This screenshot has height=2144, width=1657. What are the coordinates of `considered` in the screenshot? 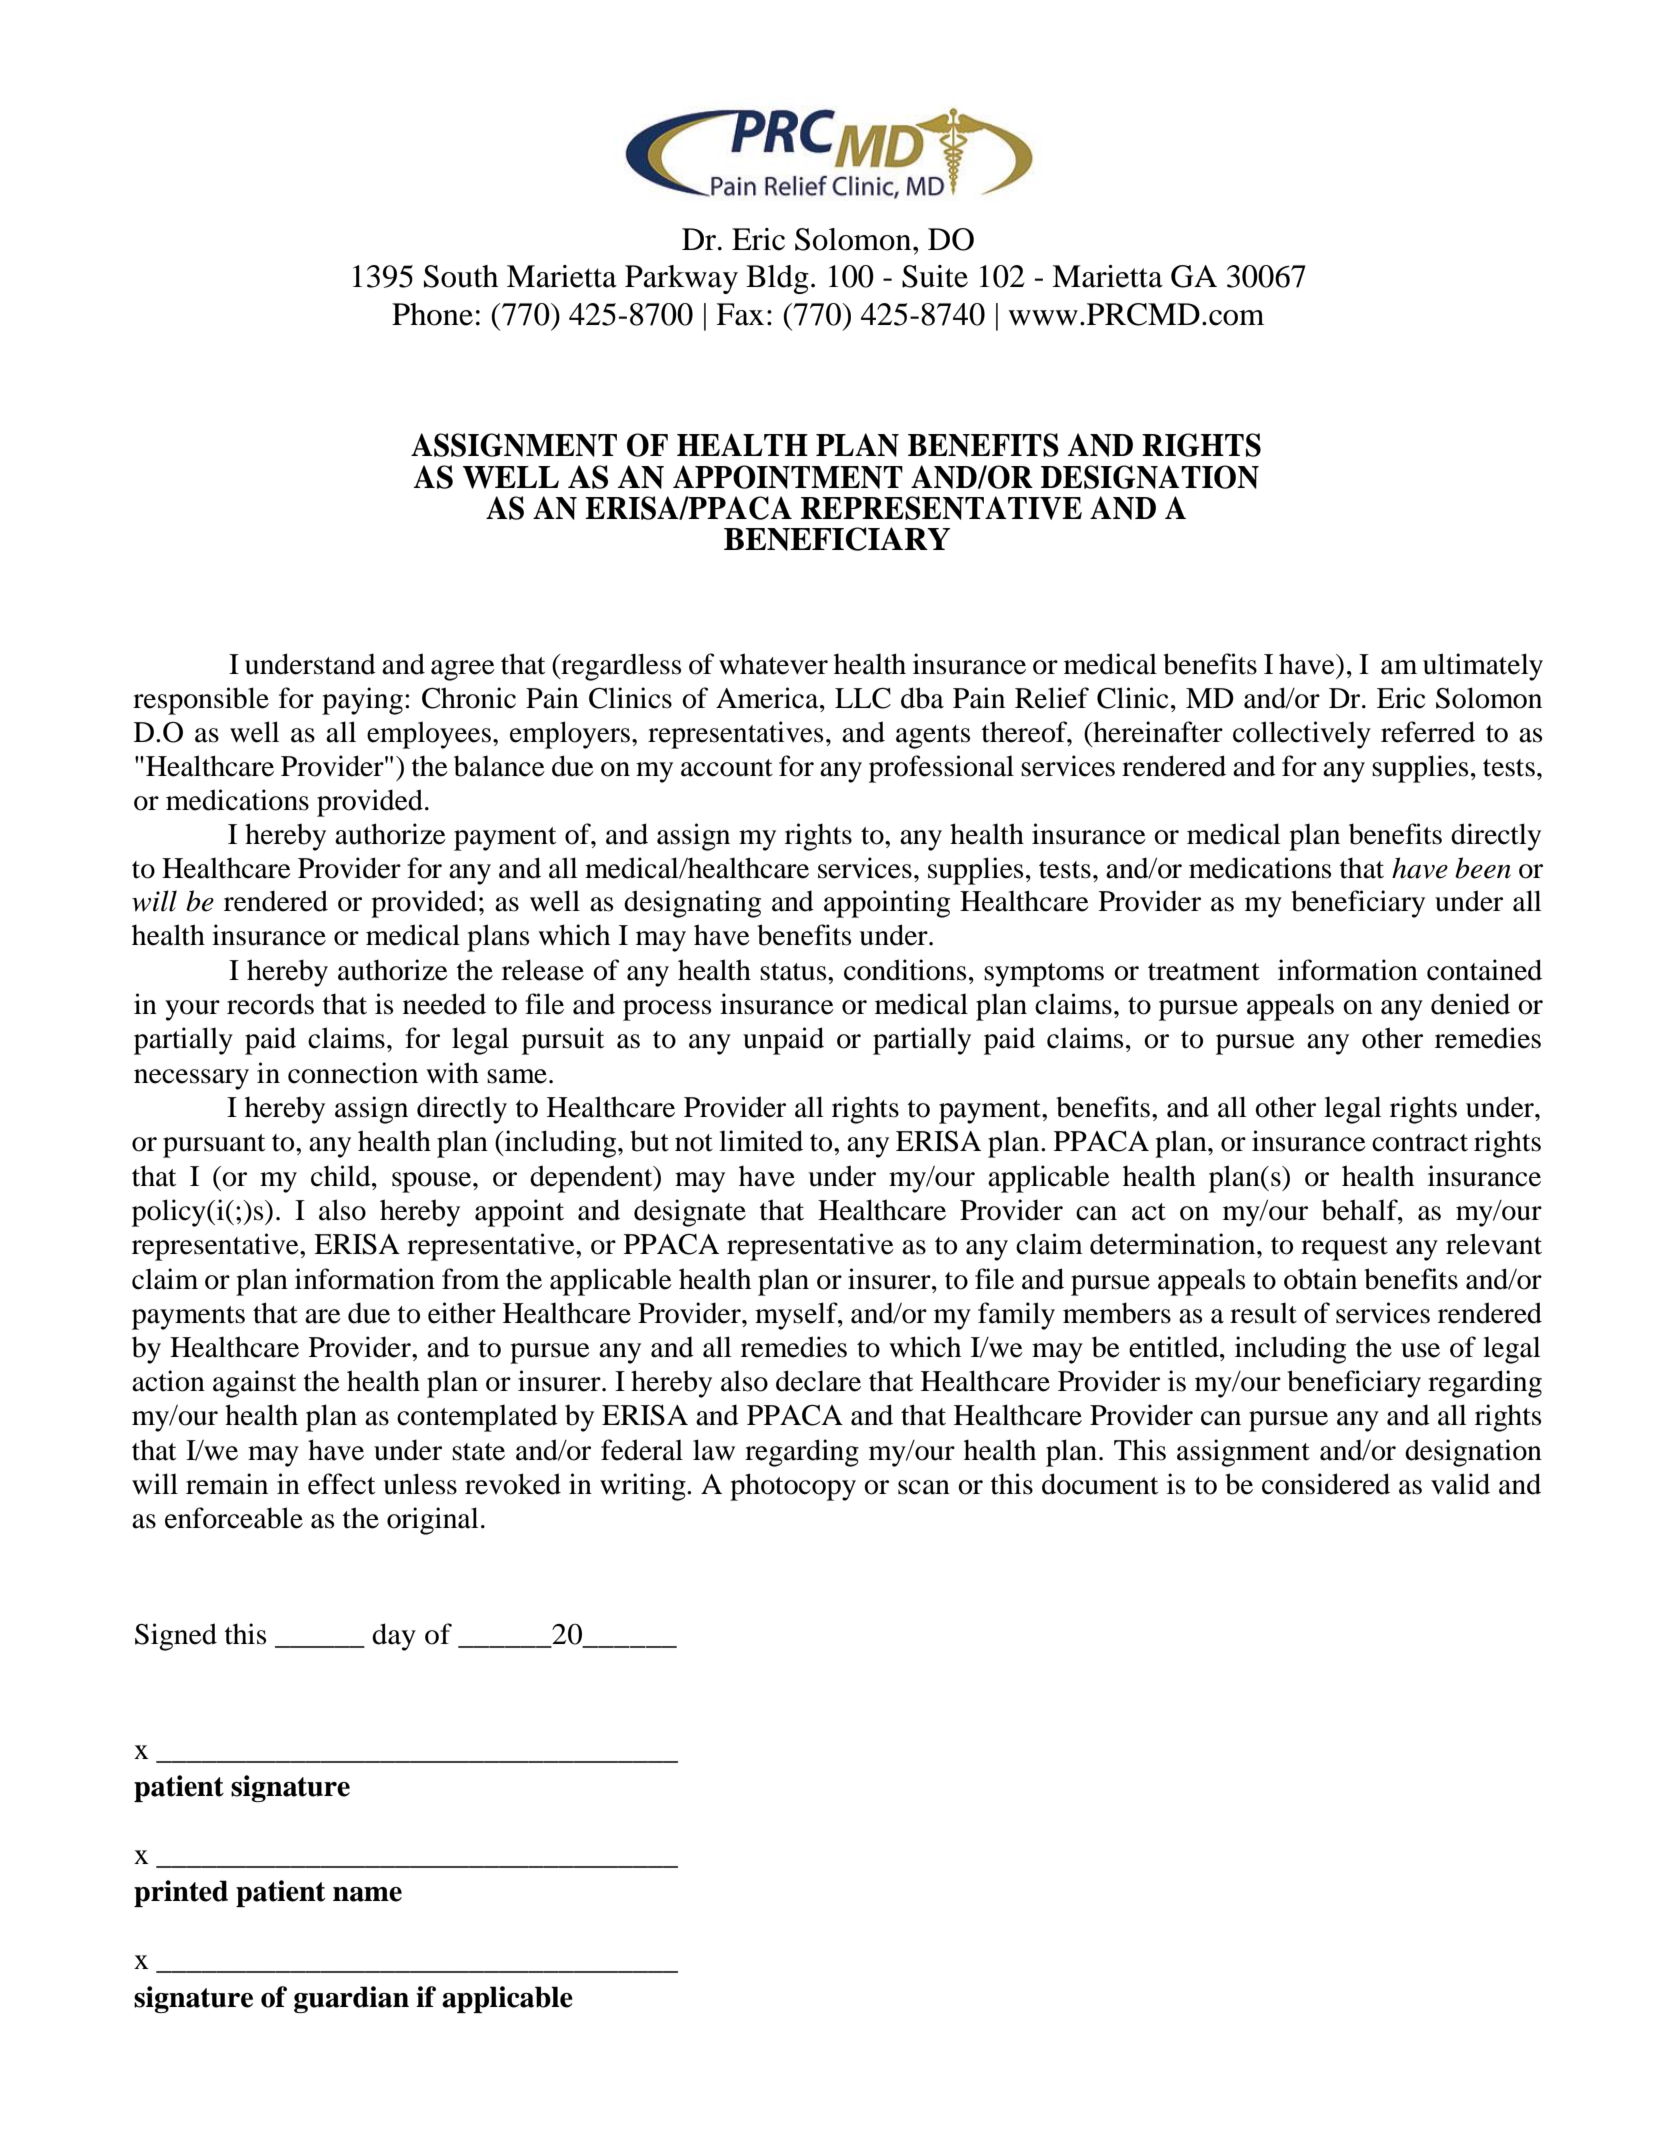 It's located at (1326, 1484).
